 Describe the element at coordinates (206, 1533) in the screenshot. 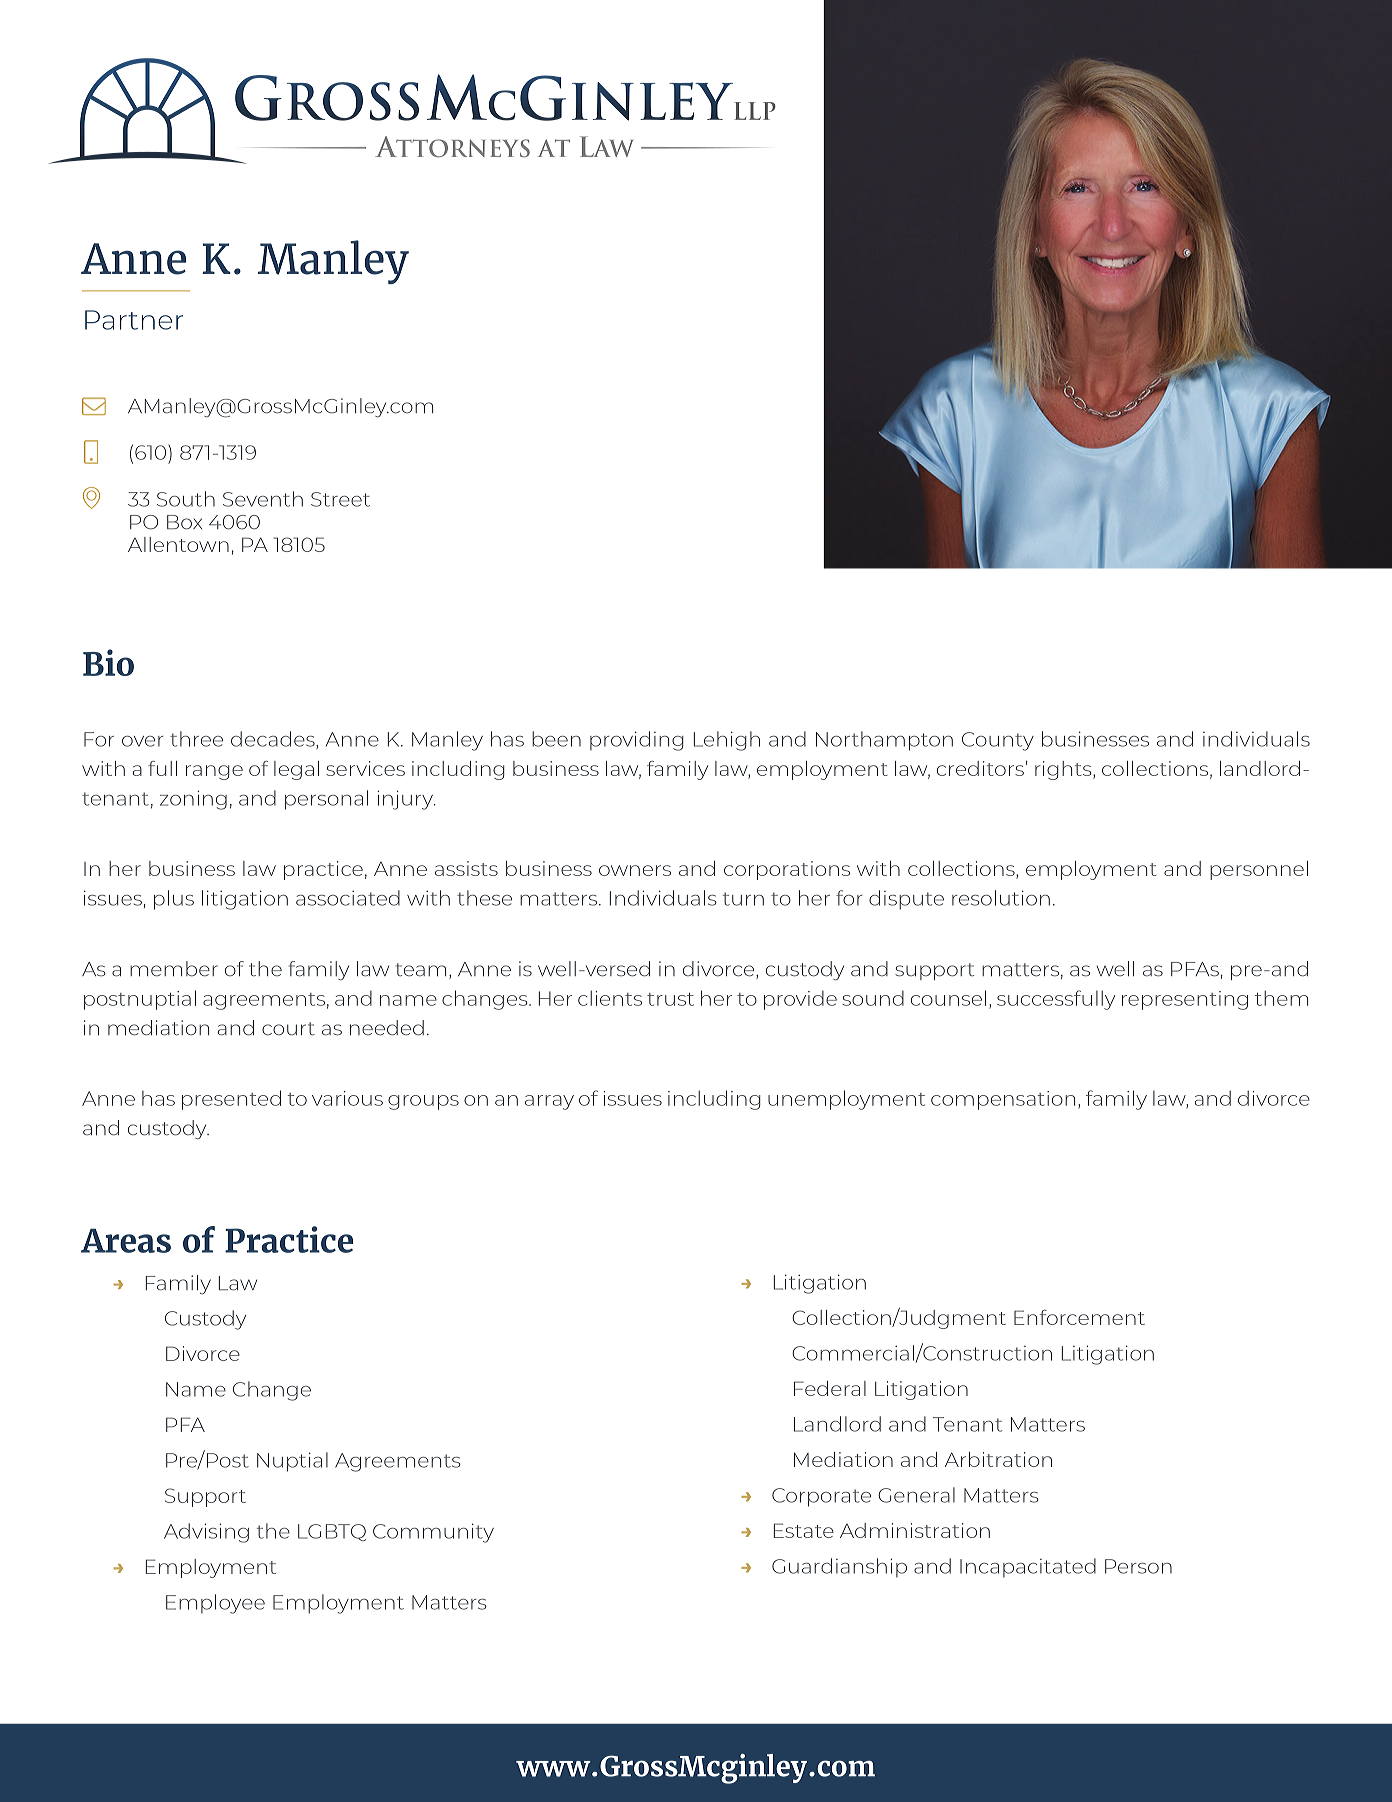

I see `Advising` at that location.
